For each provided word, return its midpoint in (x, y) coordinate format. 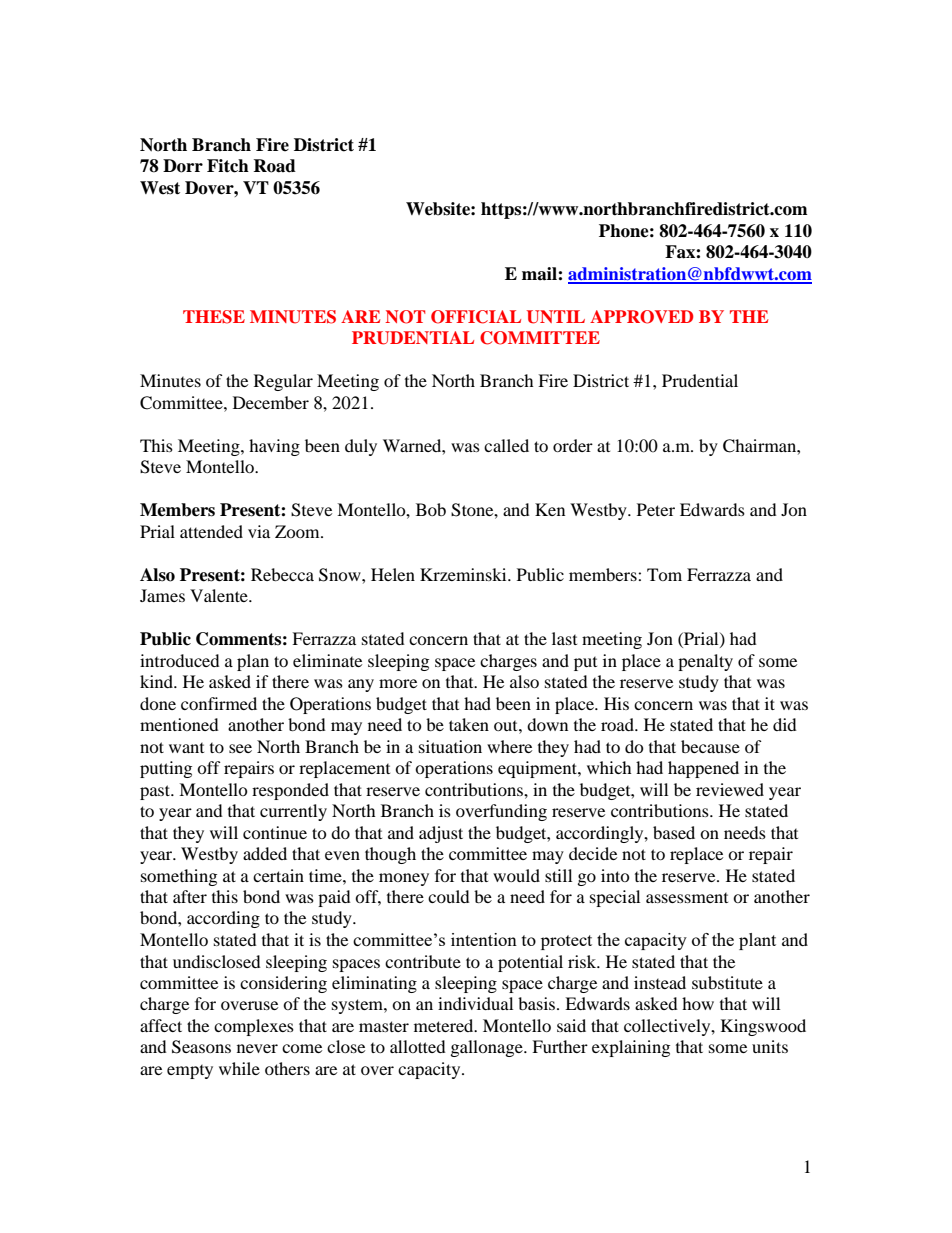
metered (445, 1025)
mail (540, 274)
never (257, 1048)
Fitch (228, 166)
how (698, 1003)
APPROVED (641, 317)
